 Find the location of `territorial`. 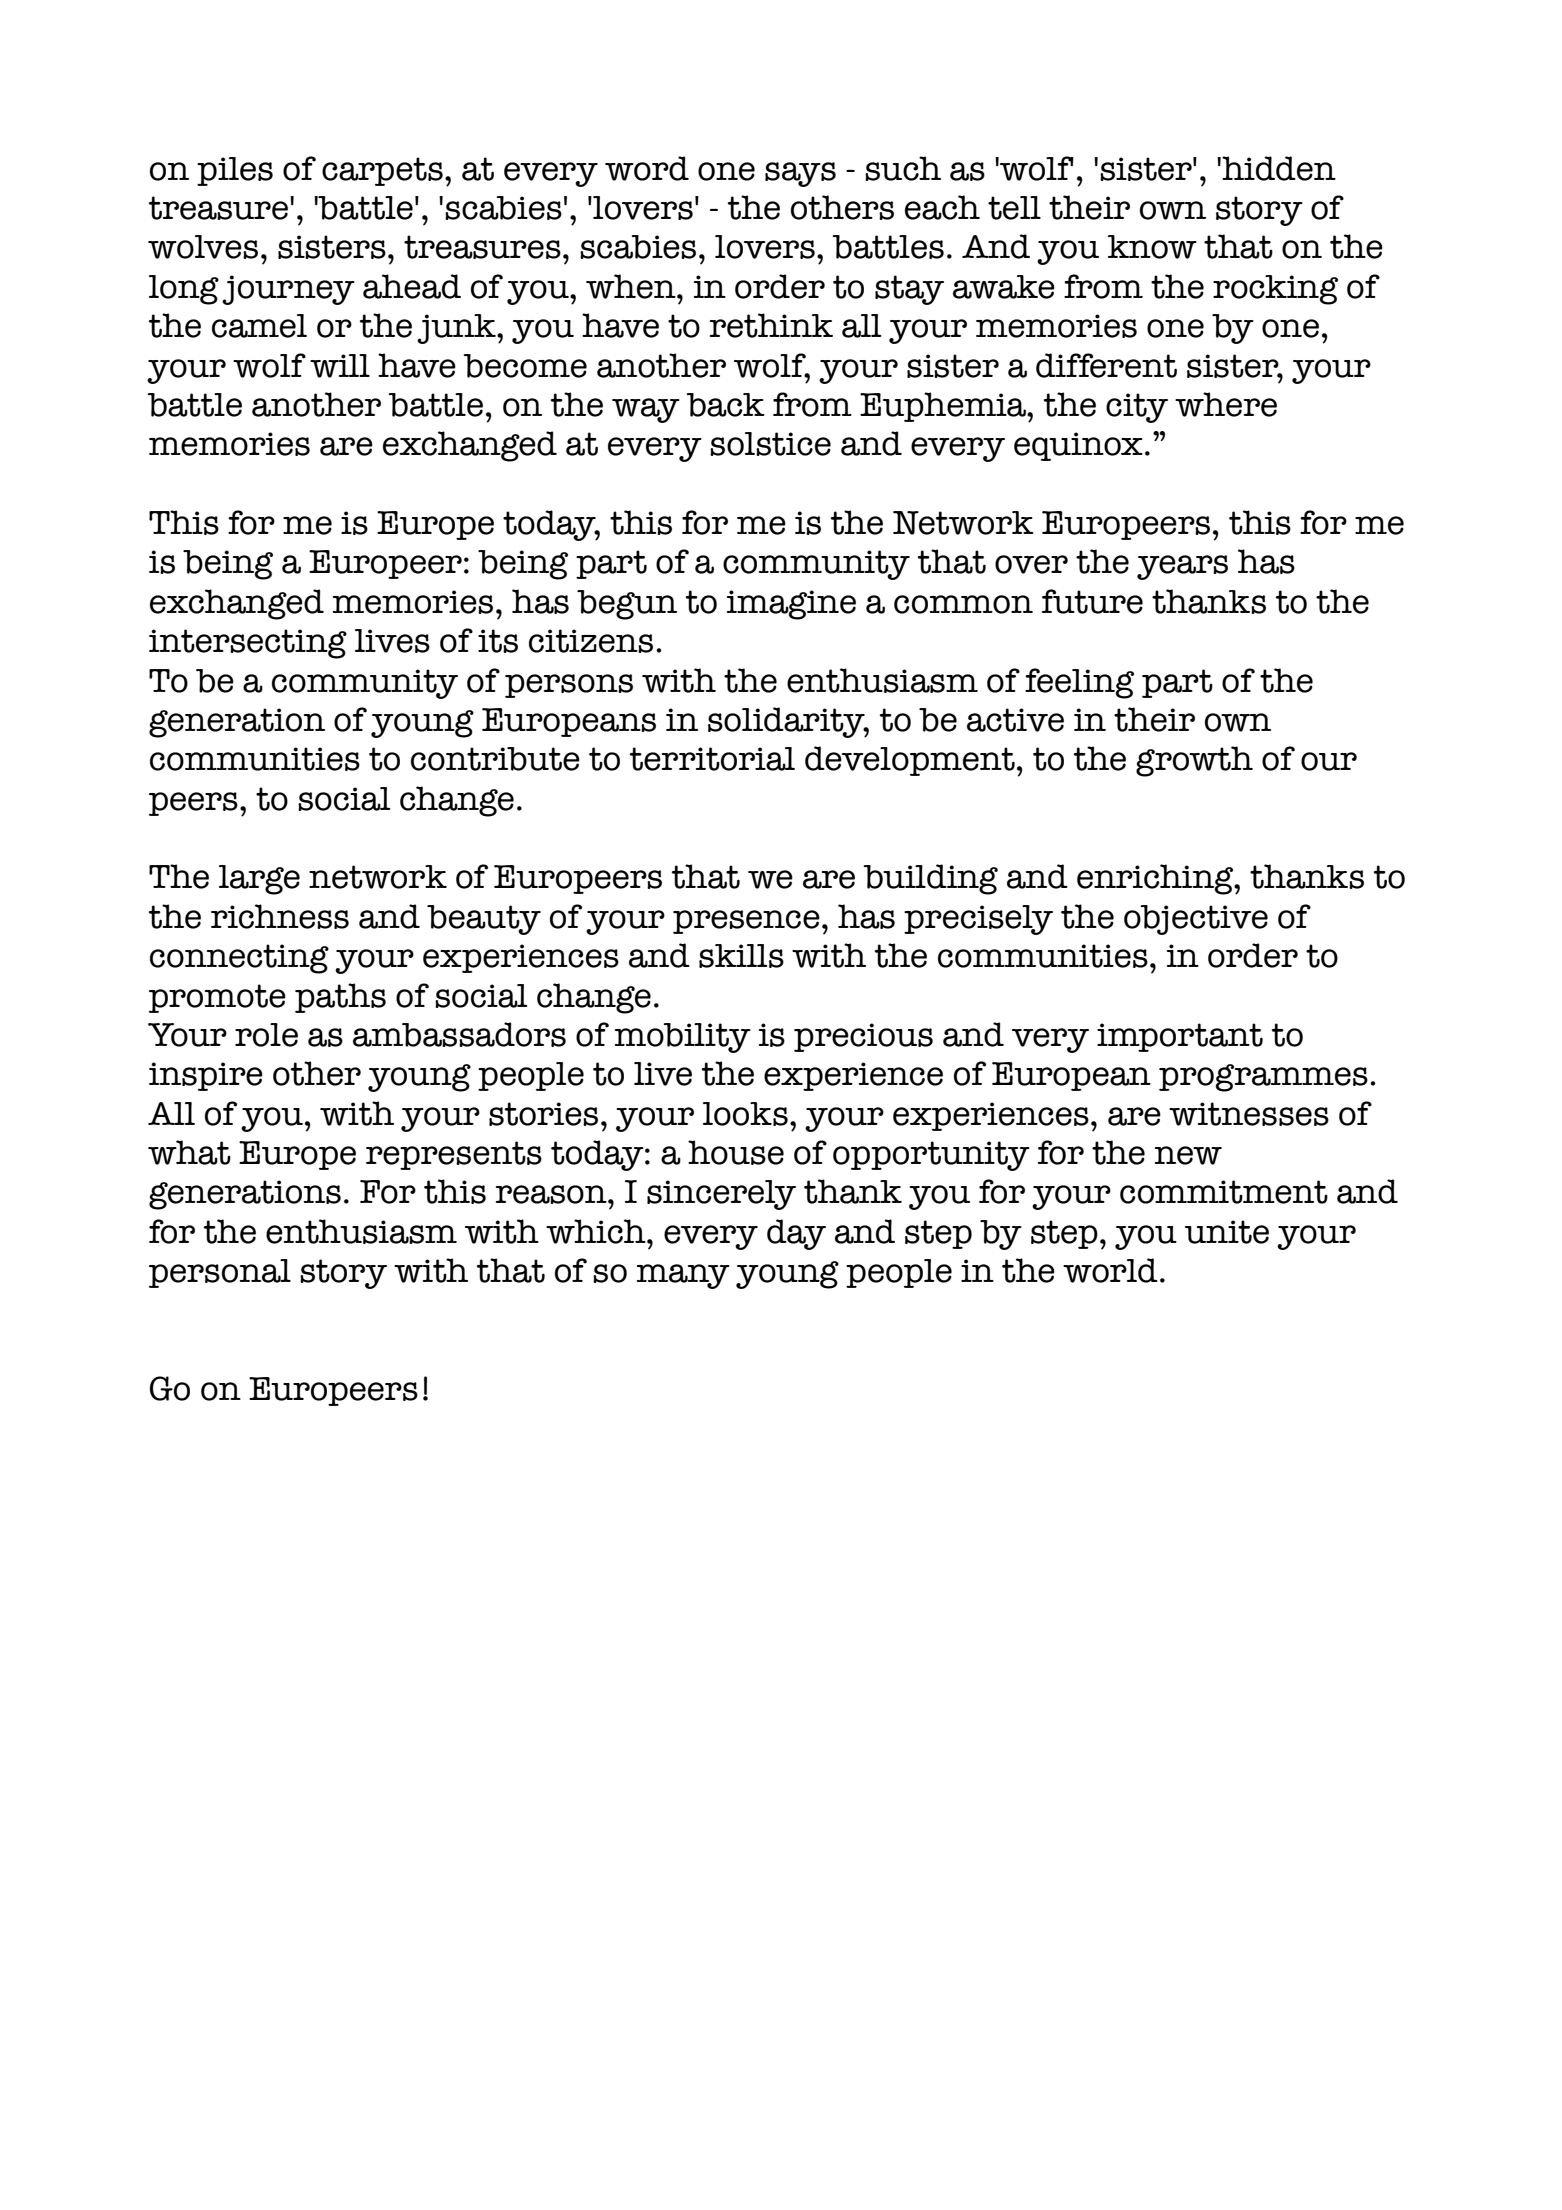

territorial is located at coordinates (712, 759).
